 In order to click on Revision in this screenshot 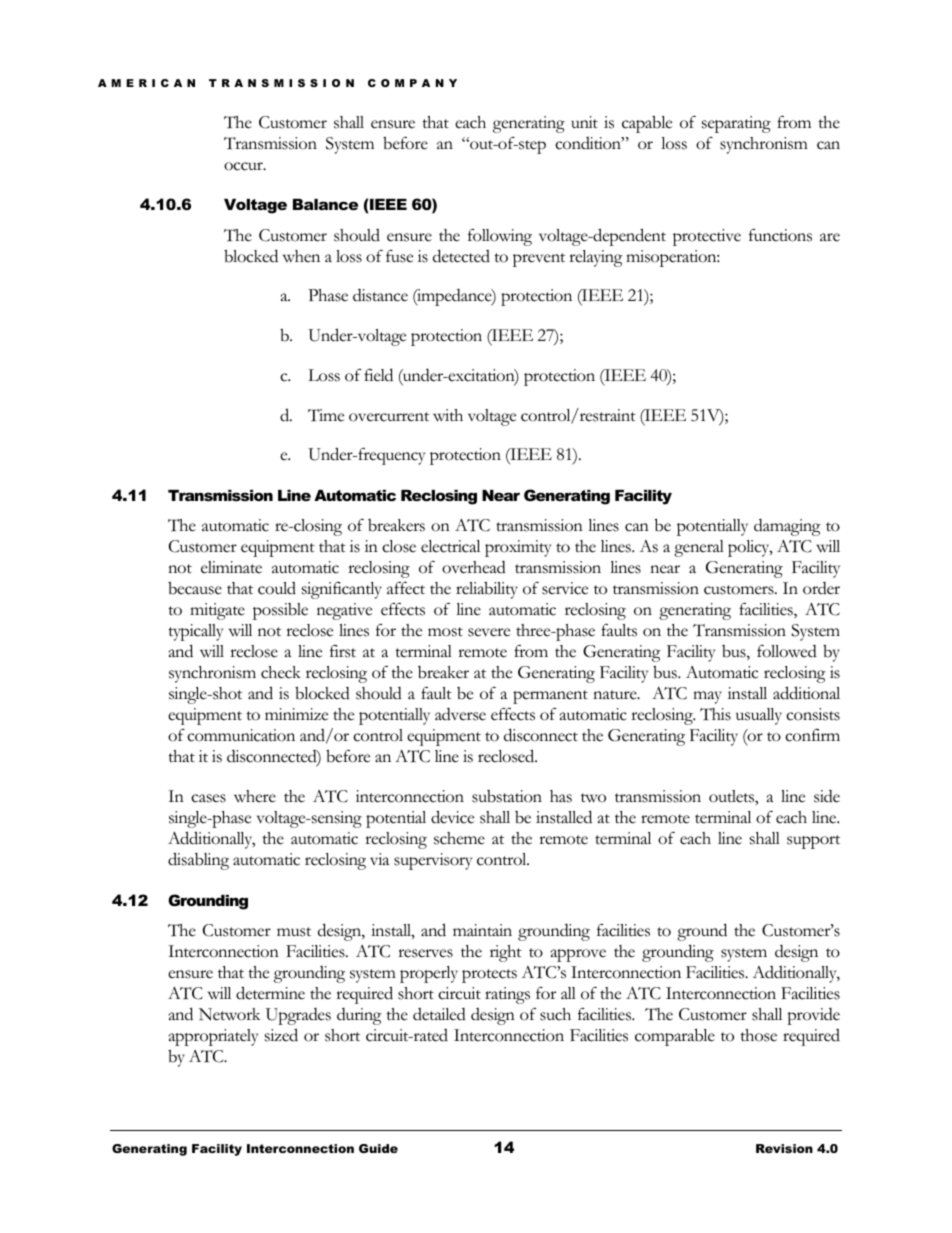, I will do `click(784, 1148)`.
